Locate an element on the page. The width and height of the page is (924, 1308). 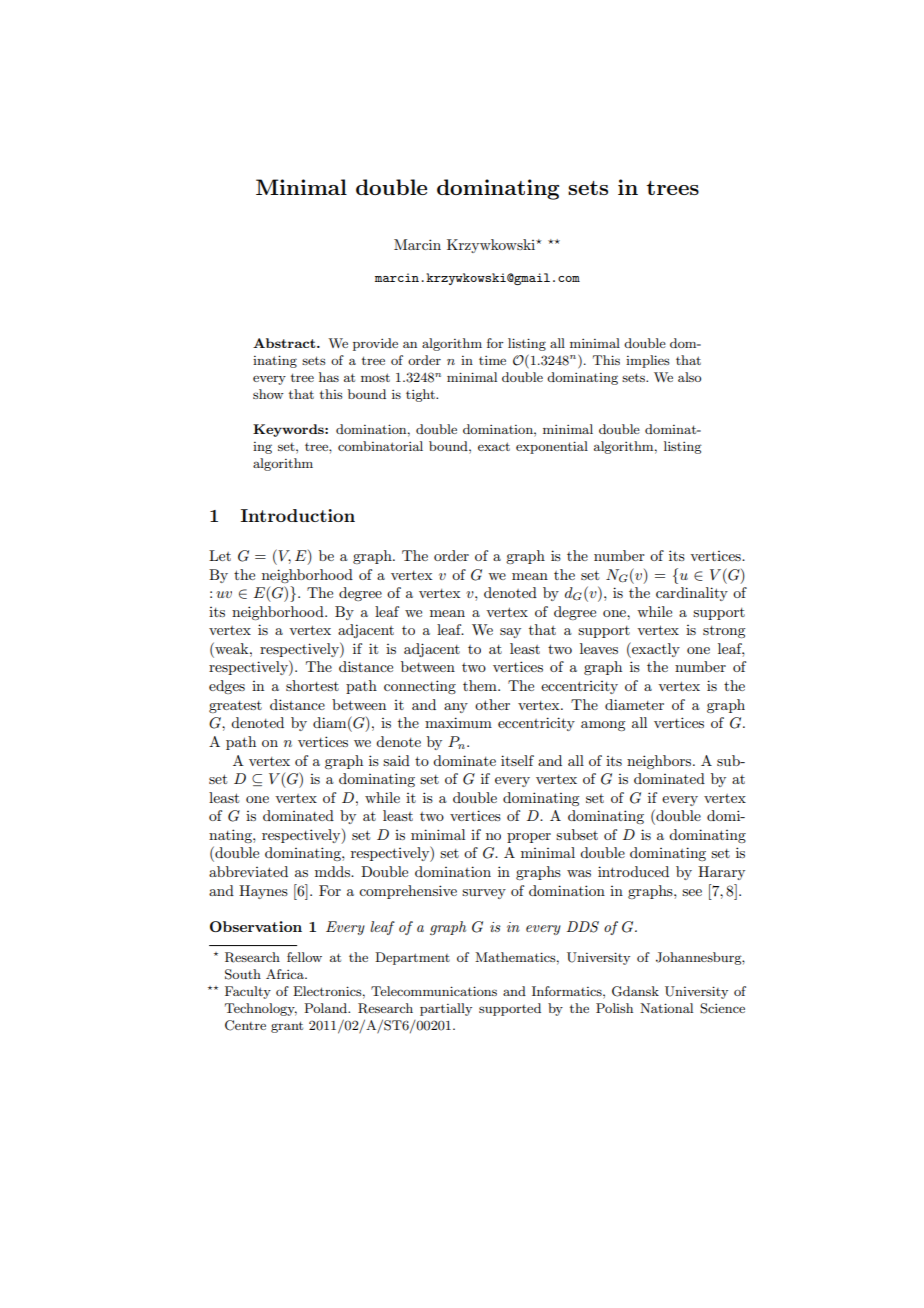
Abstract is located at coordinates (285, 343).
